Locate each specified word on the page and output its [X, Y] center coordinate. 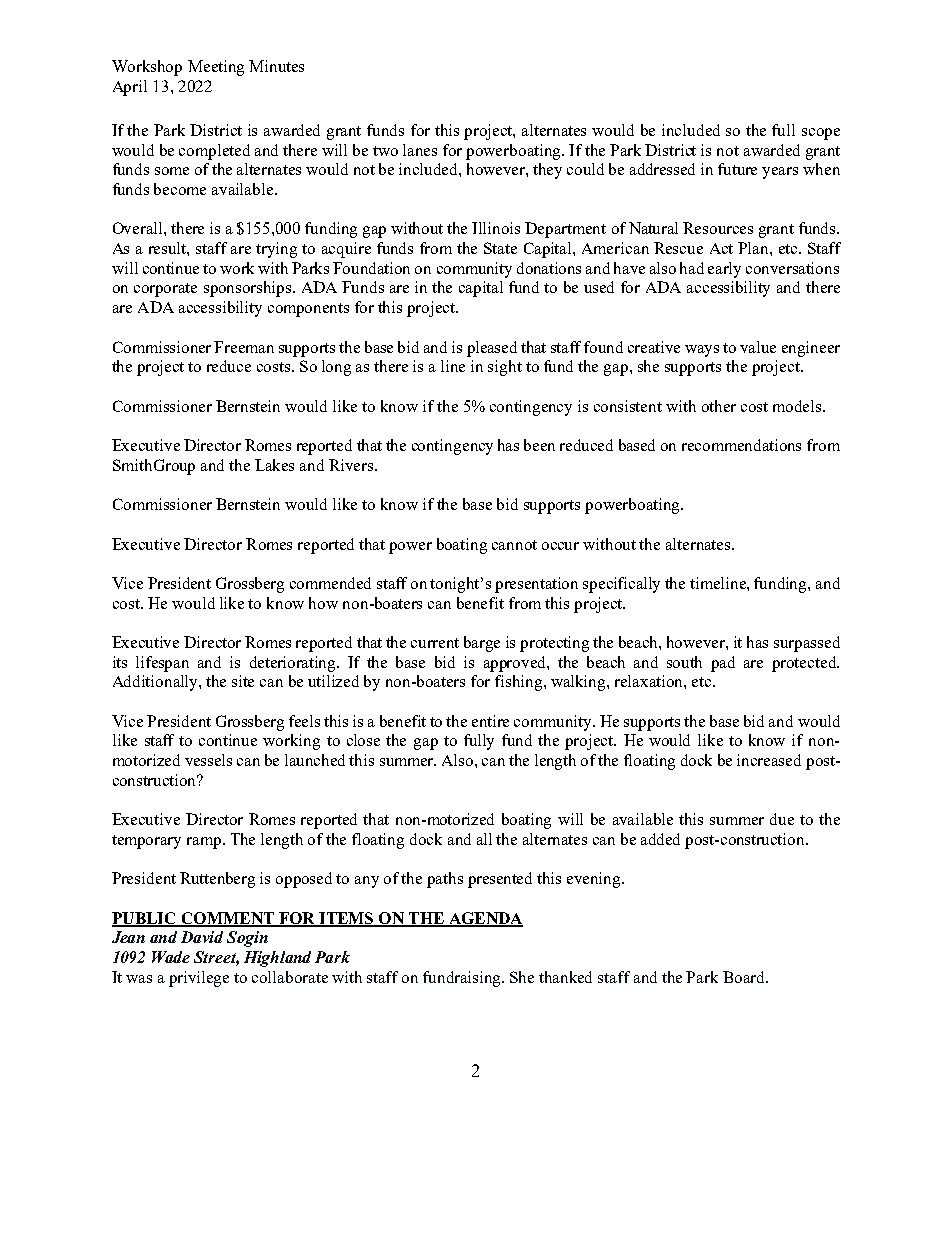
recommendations [741, 445]
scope [821, 134]
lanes [420, 150]
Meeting [216, 68]
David [202, 937]
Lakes [274, 465]
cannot [514, 545]
